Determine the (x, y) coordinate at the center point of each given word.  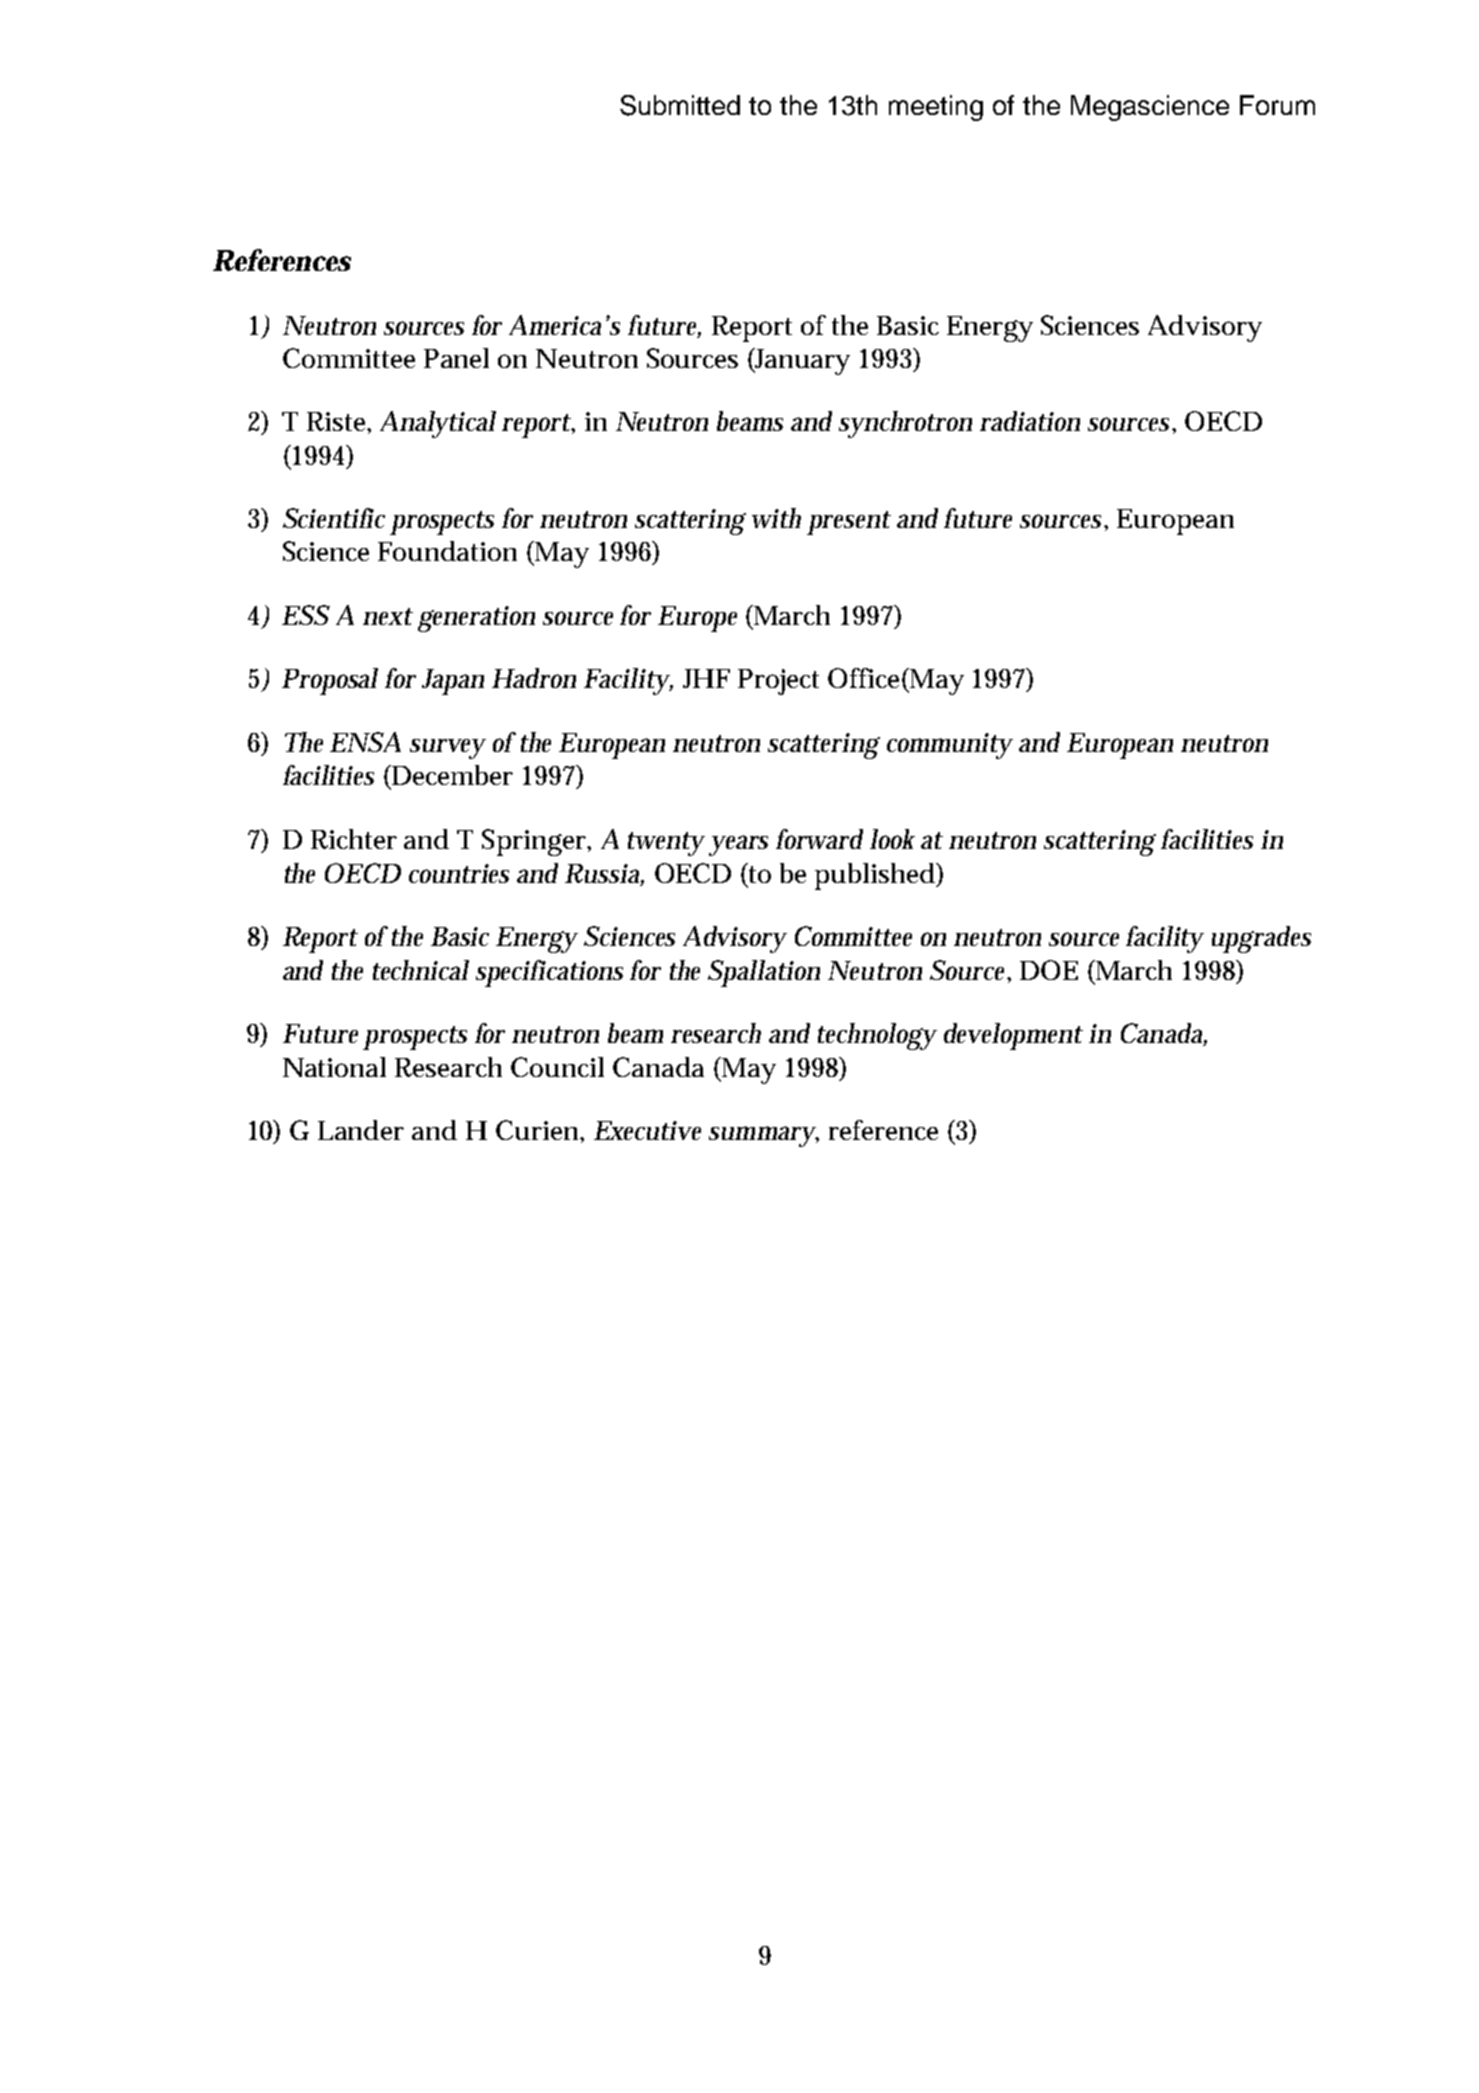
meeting (936, 108)
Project (778, 682)
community (950, 746)
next (388, 616)
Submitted (680, 105)
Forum (1277, 105)
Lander (361, 1130)
